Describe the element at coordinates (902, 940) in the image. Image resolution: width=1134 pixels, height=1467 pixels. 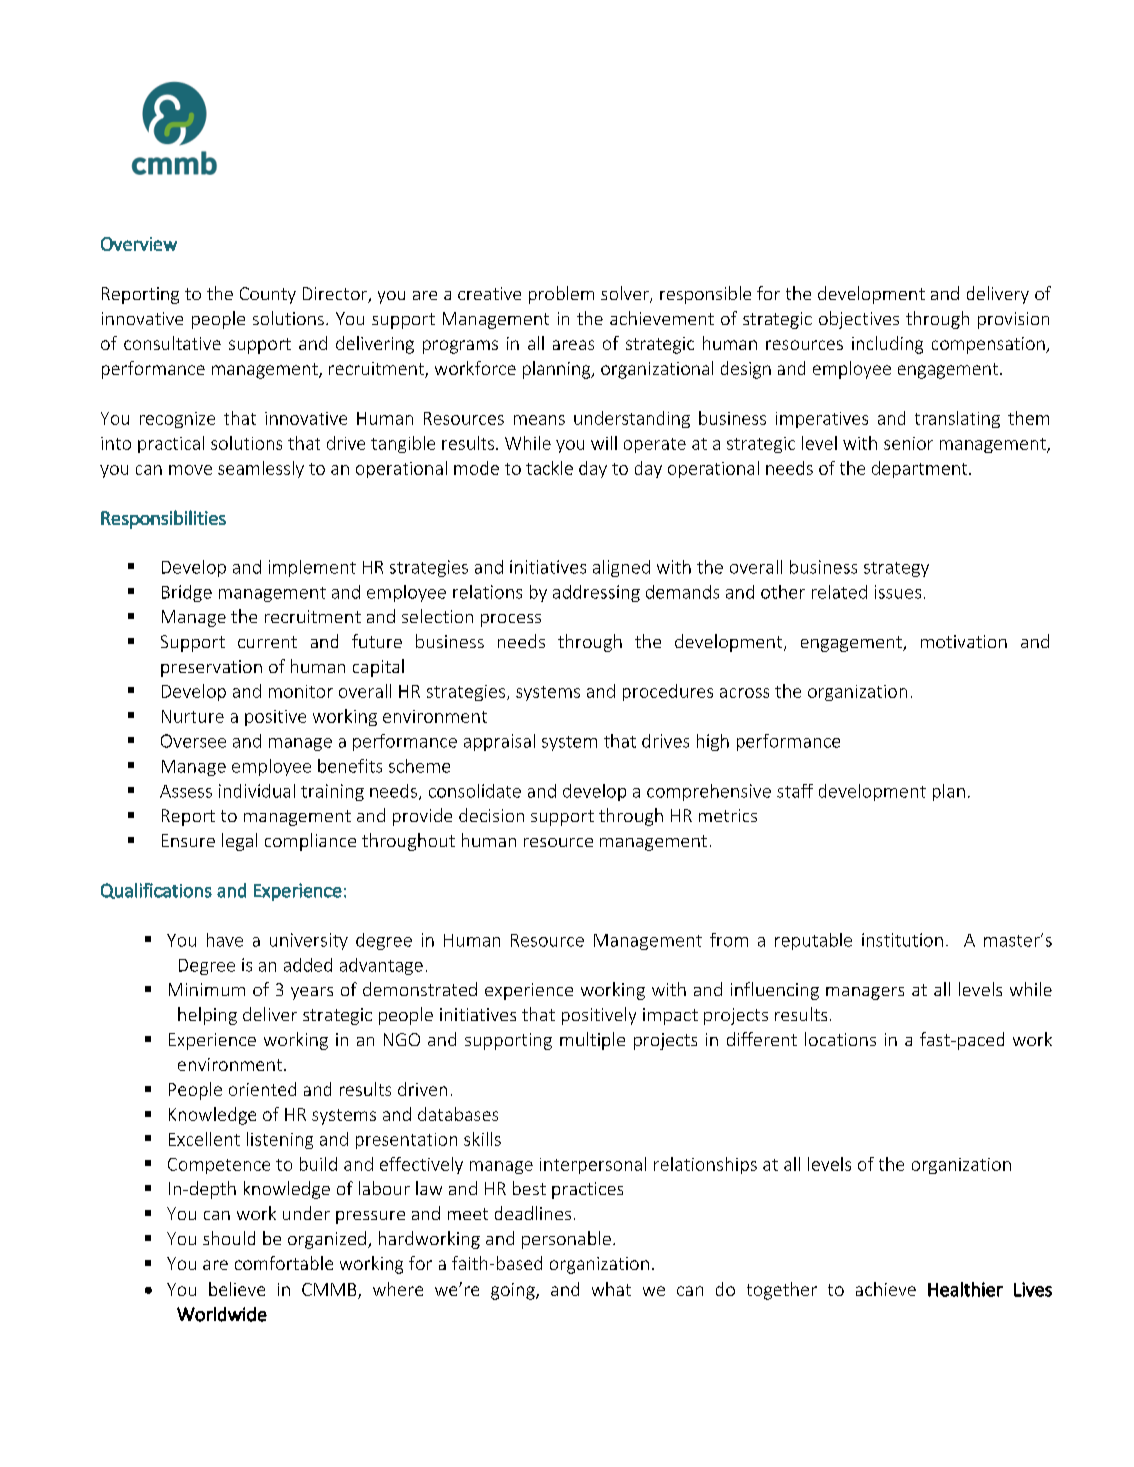
I see `institution` at that location.
